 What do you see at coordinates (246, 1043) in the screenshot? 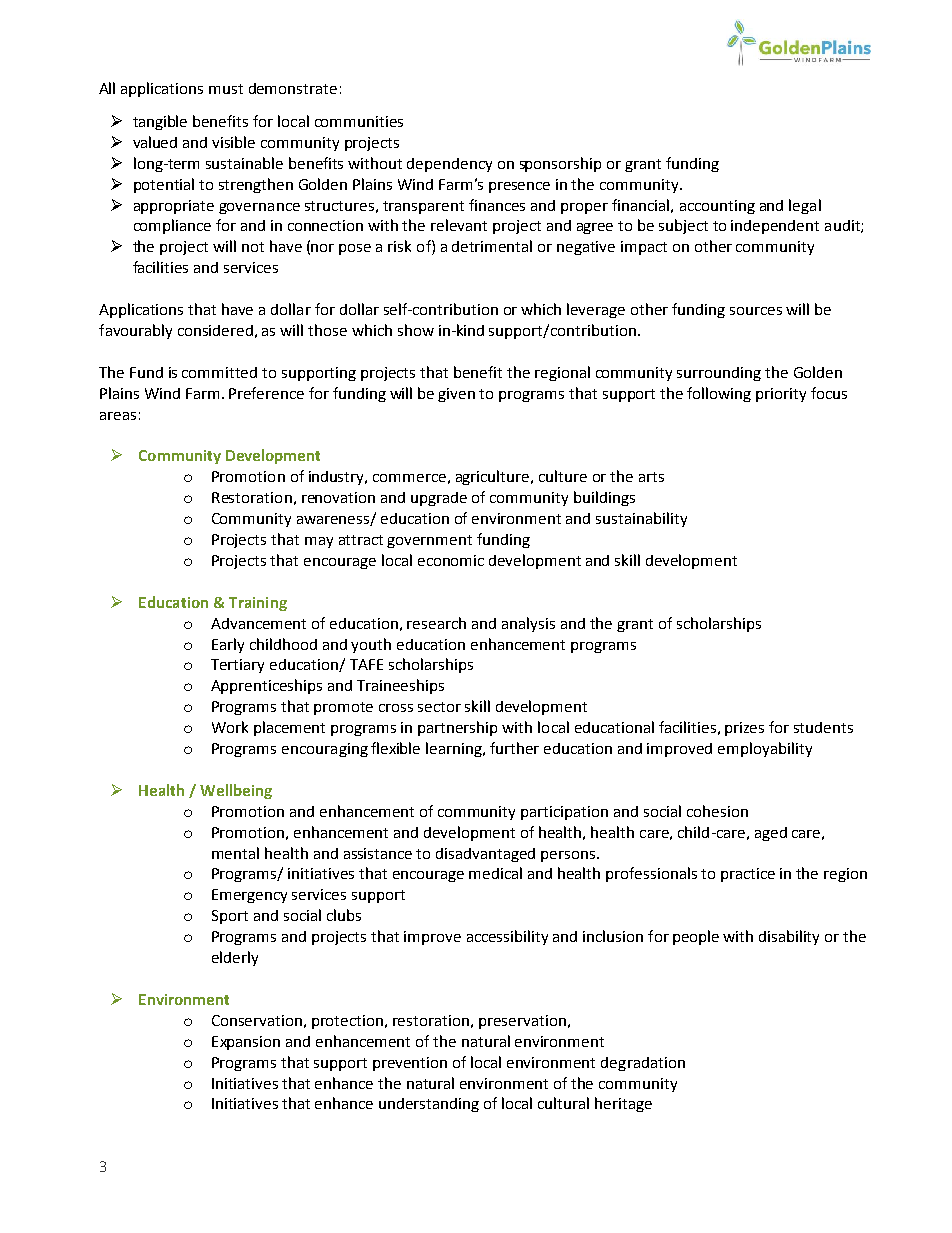
I see `Expansion` at bounding box center [246, 1043].
